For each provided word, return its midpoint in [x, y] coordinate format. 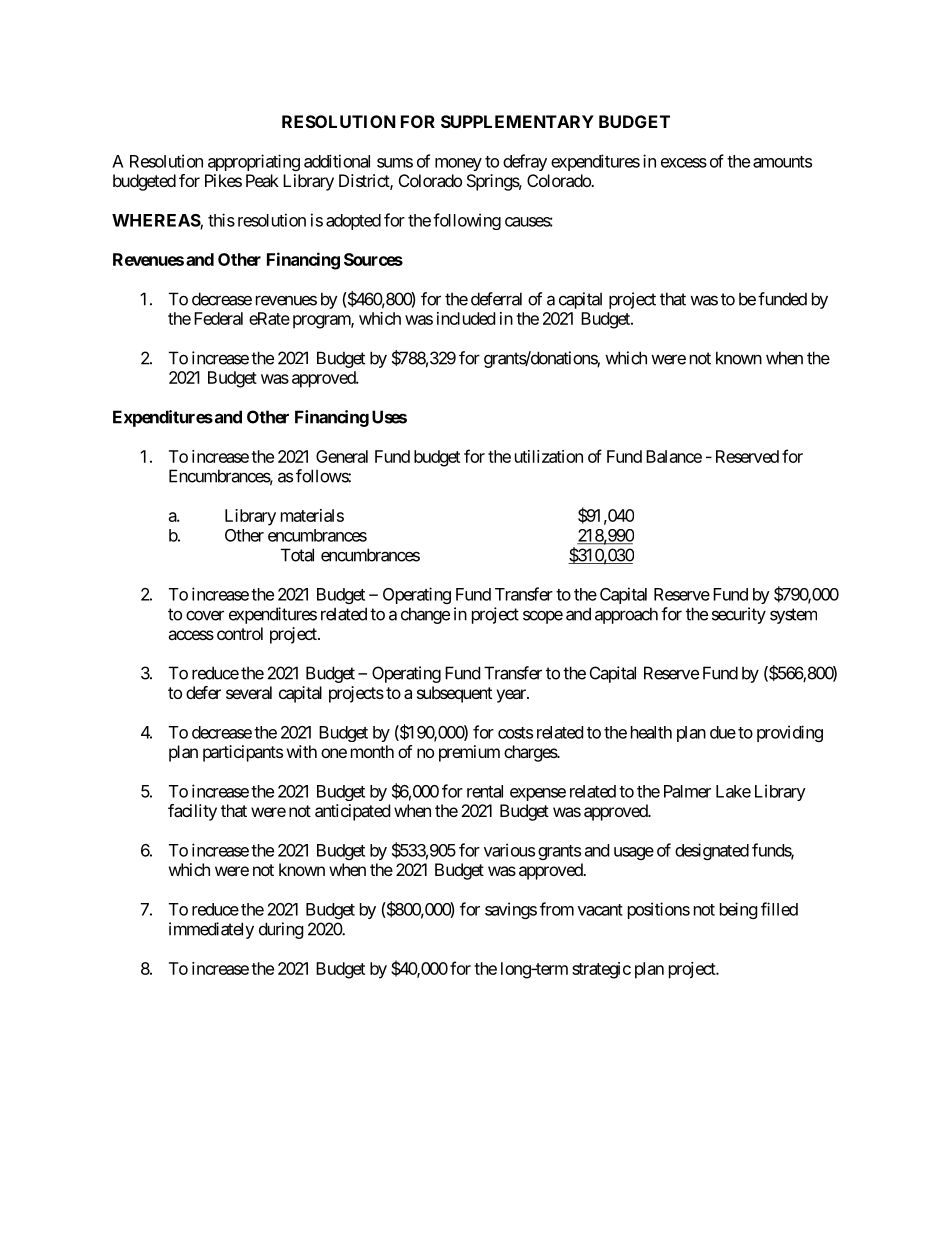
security [739, 615]
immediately [211, 930]
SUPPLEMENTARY [517, 121]
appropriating [254, 162]
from [557, 909]
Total [297, 555]
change [425, 615]
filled [779, 909]
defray [525, 162]
